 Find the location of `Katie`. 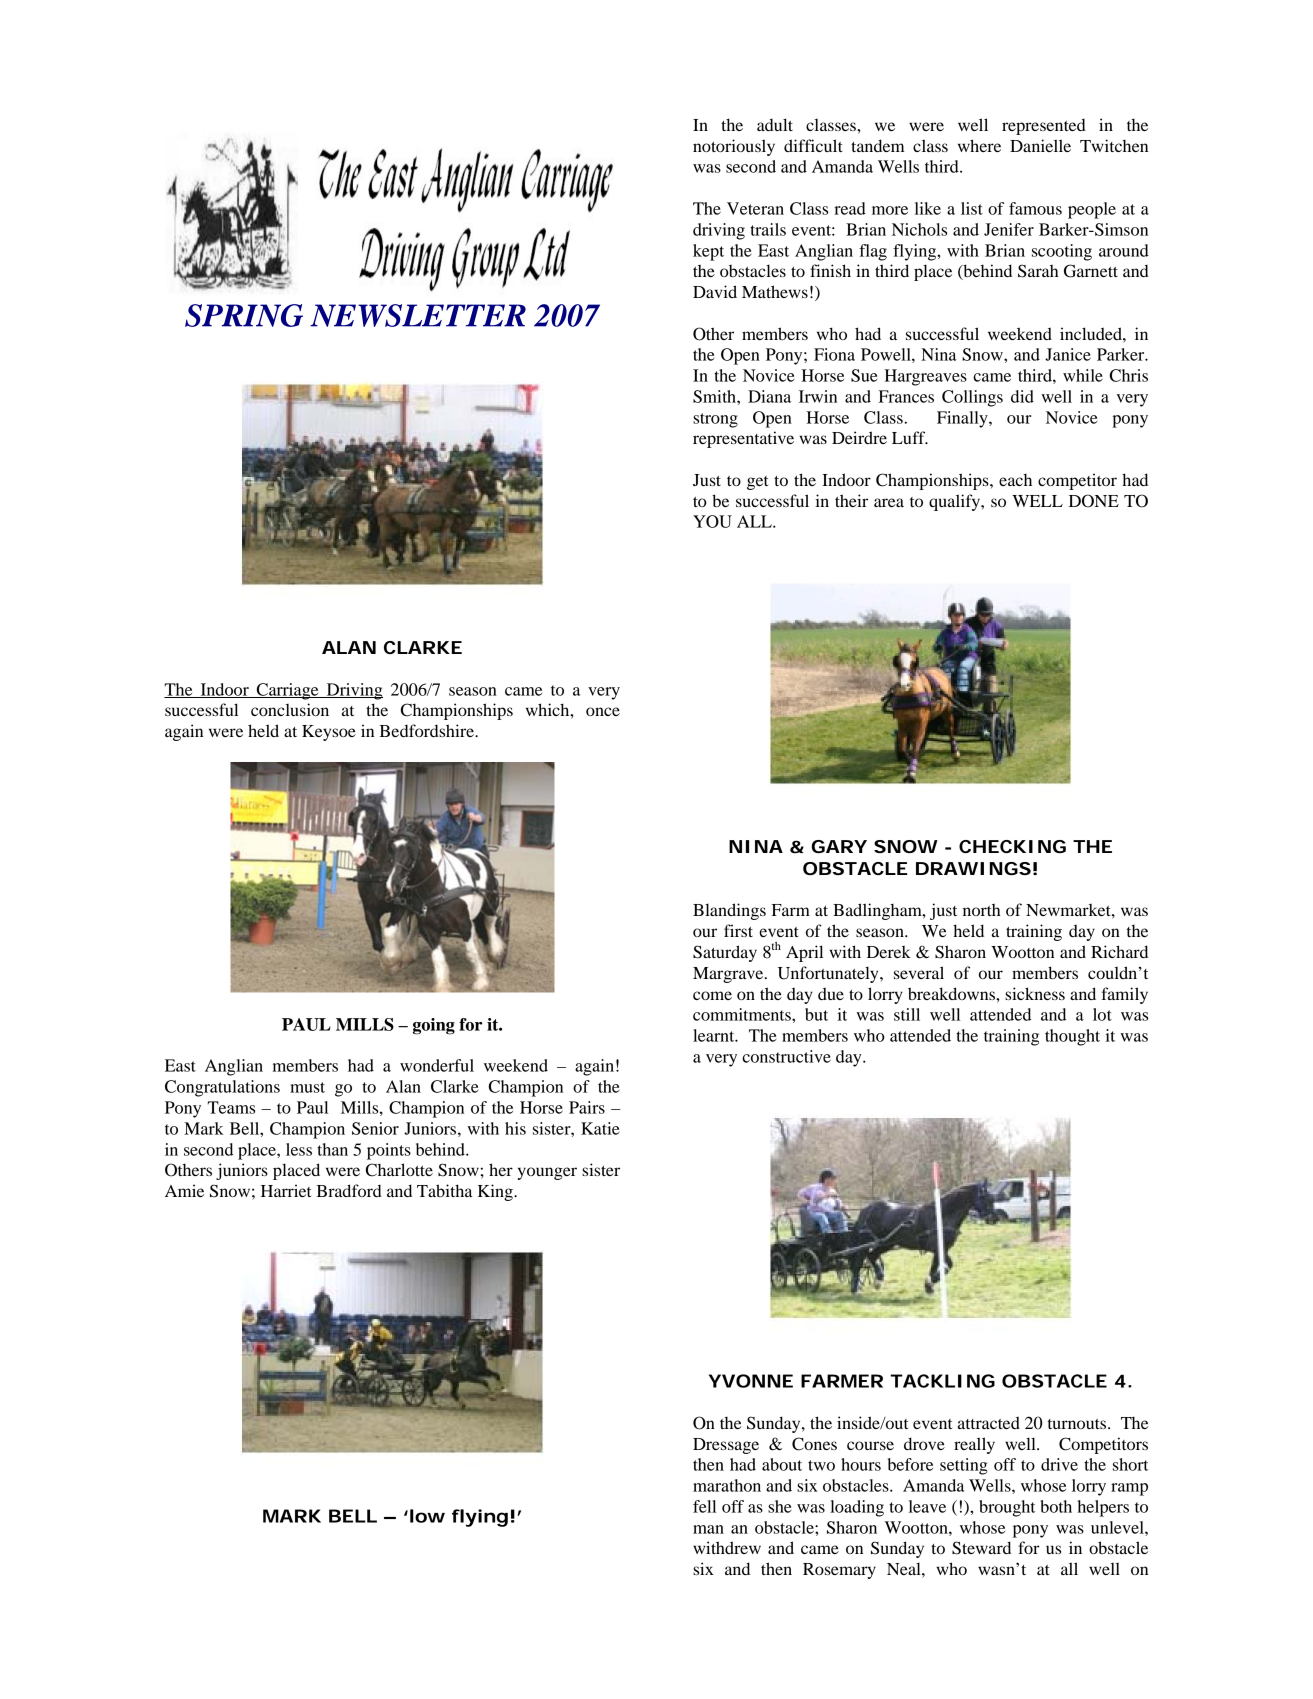

Katie is located at coordinates (600, 1128).
